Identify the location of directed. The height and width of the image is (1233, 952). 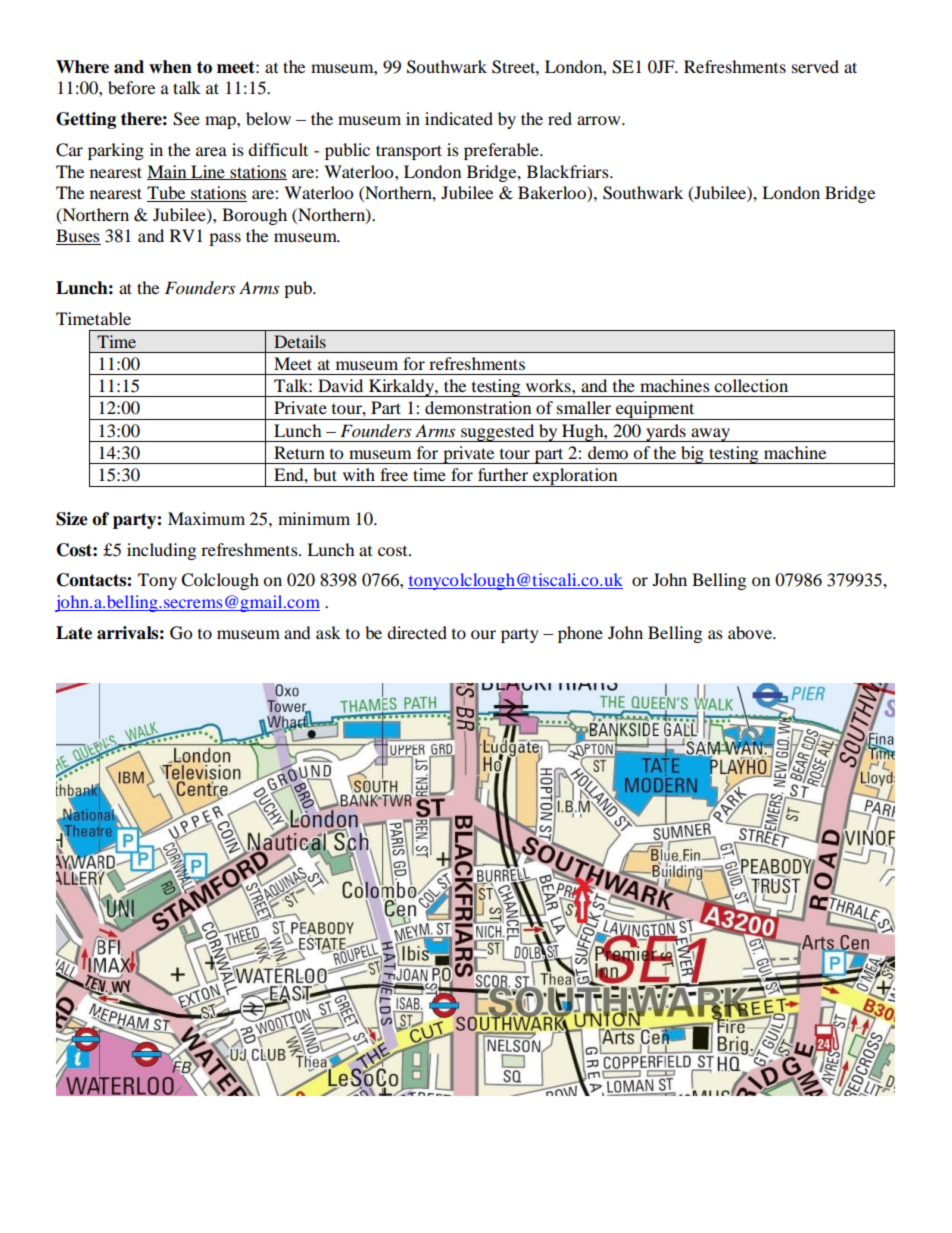
(417, 632).
